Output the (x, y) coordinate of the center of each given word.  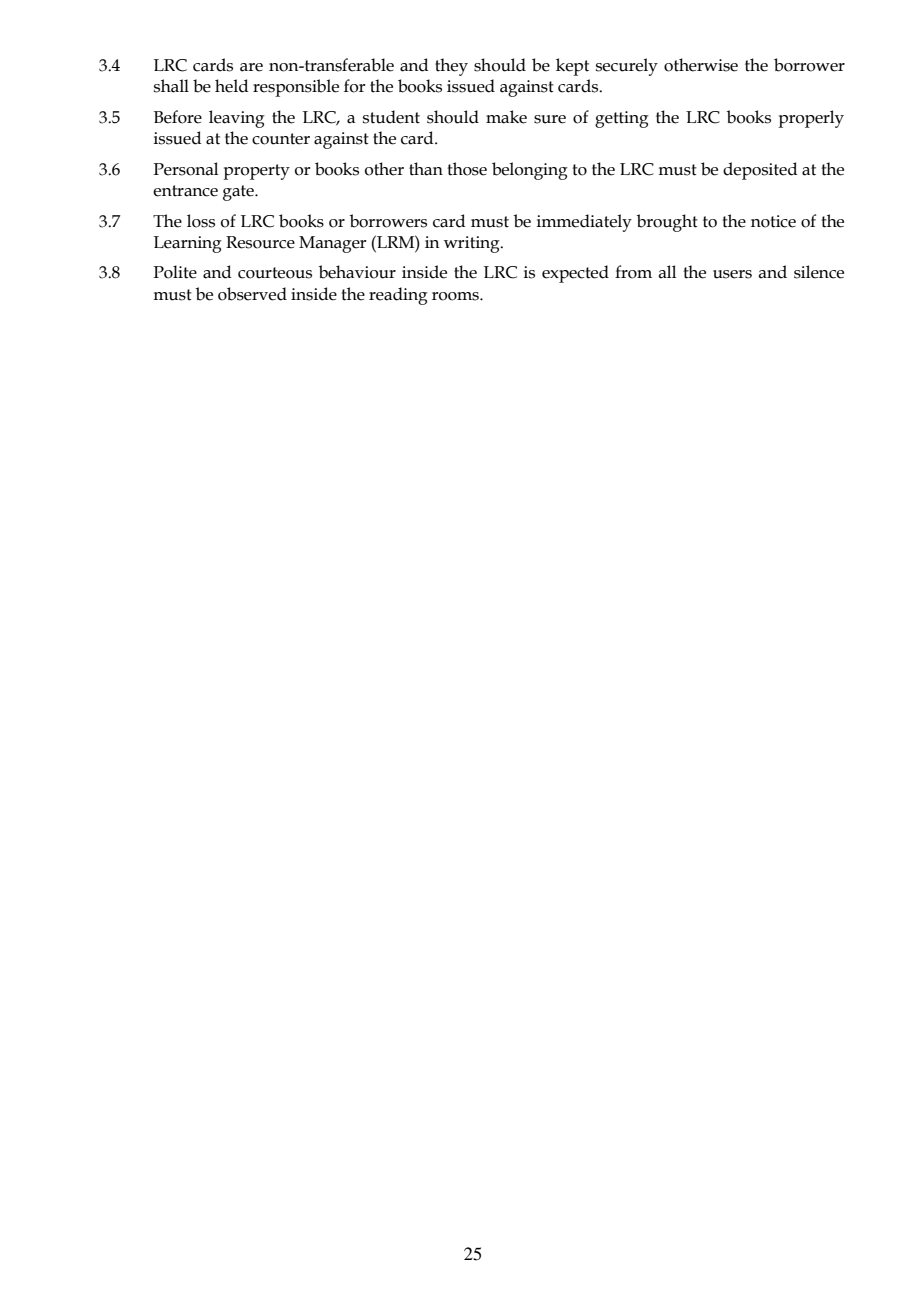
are (251, 67)
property (256, 172)
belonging (530, 171)
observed (252, 294)
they (451, 67)
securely (627, 67)
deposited (760, 171)
